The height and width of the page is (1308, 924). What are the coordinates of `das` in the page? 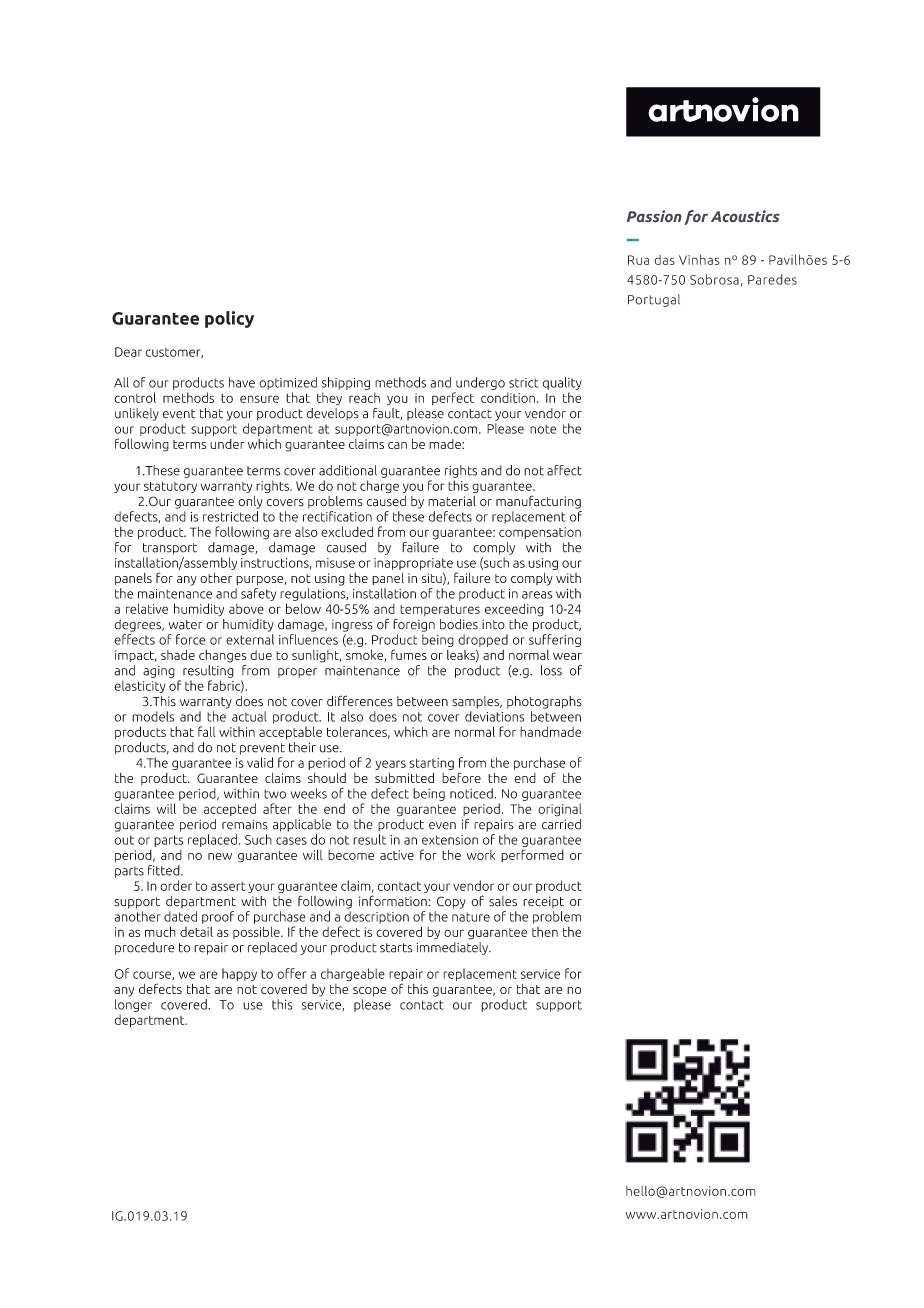 It's located at (664, 259).
